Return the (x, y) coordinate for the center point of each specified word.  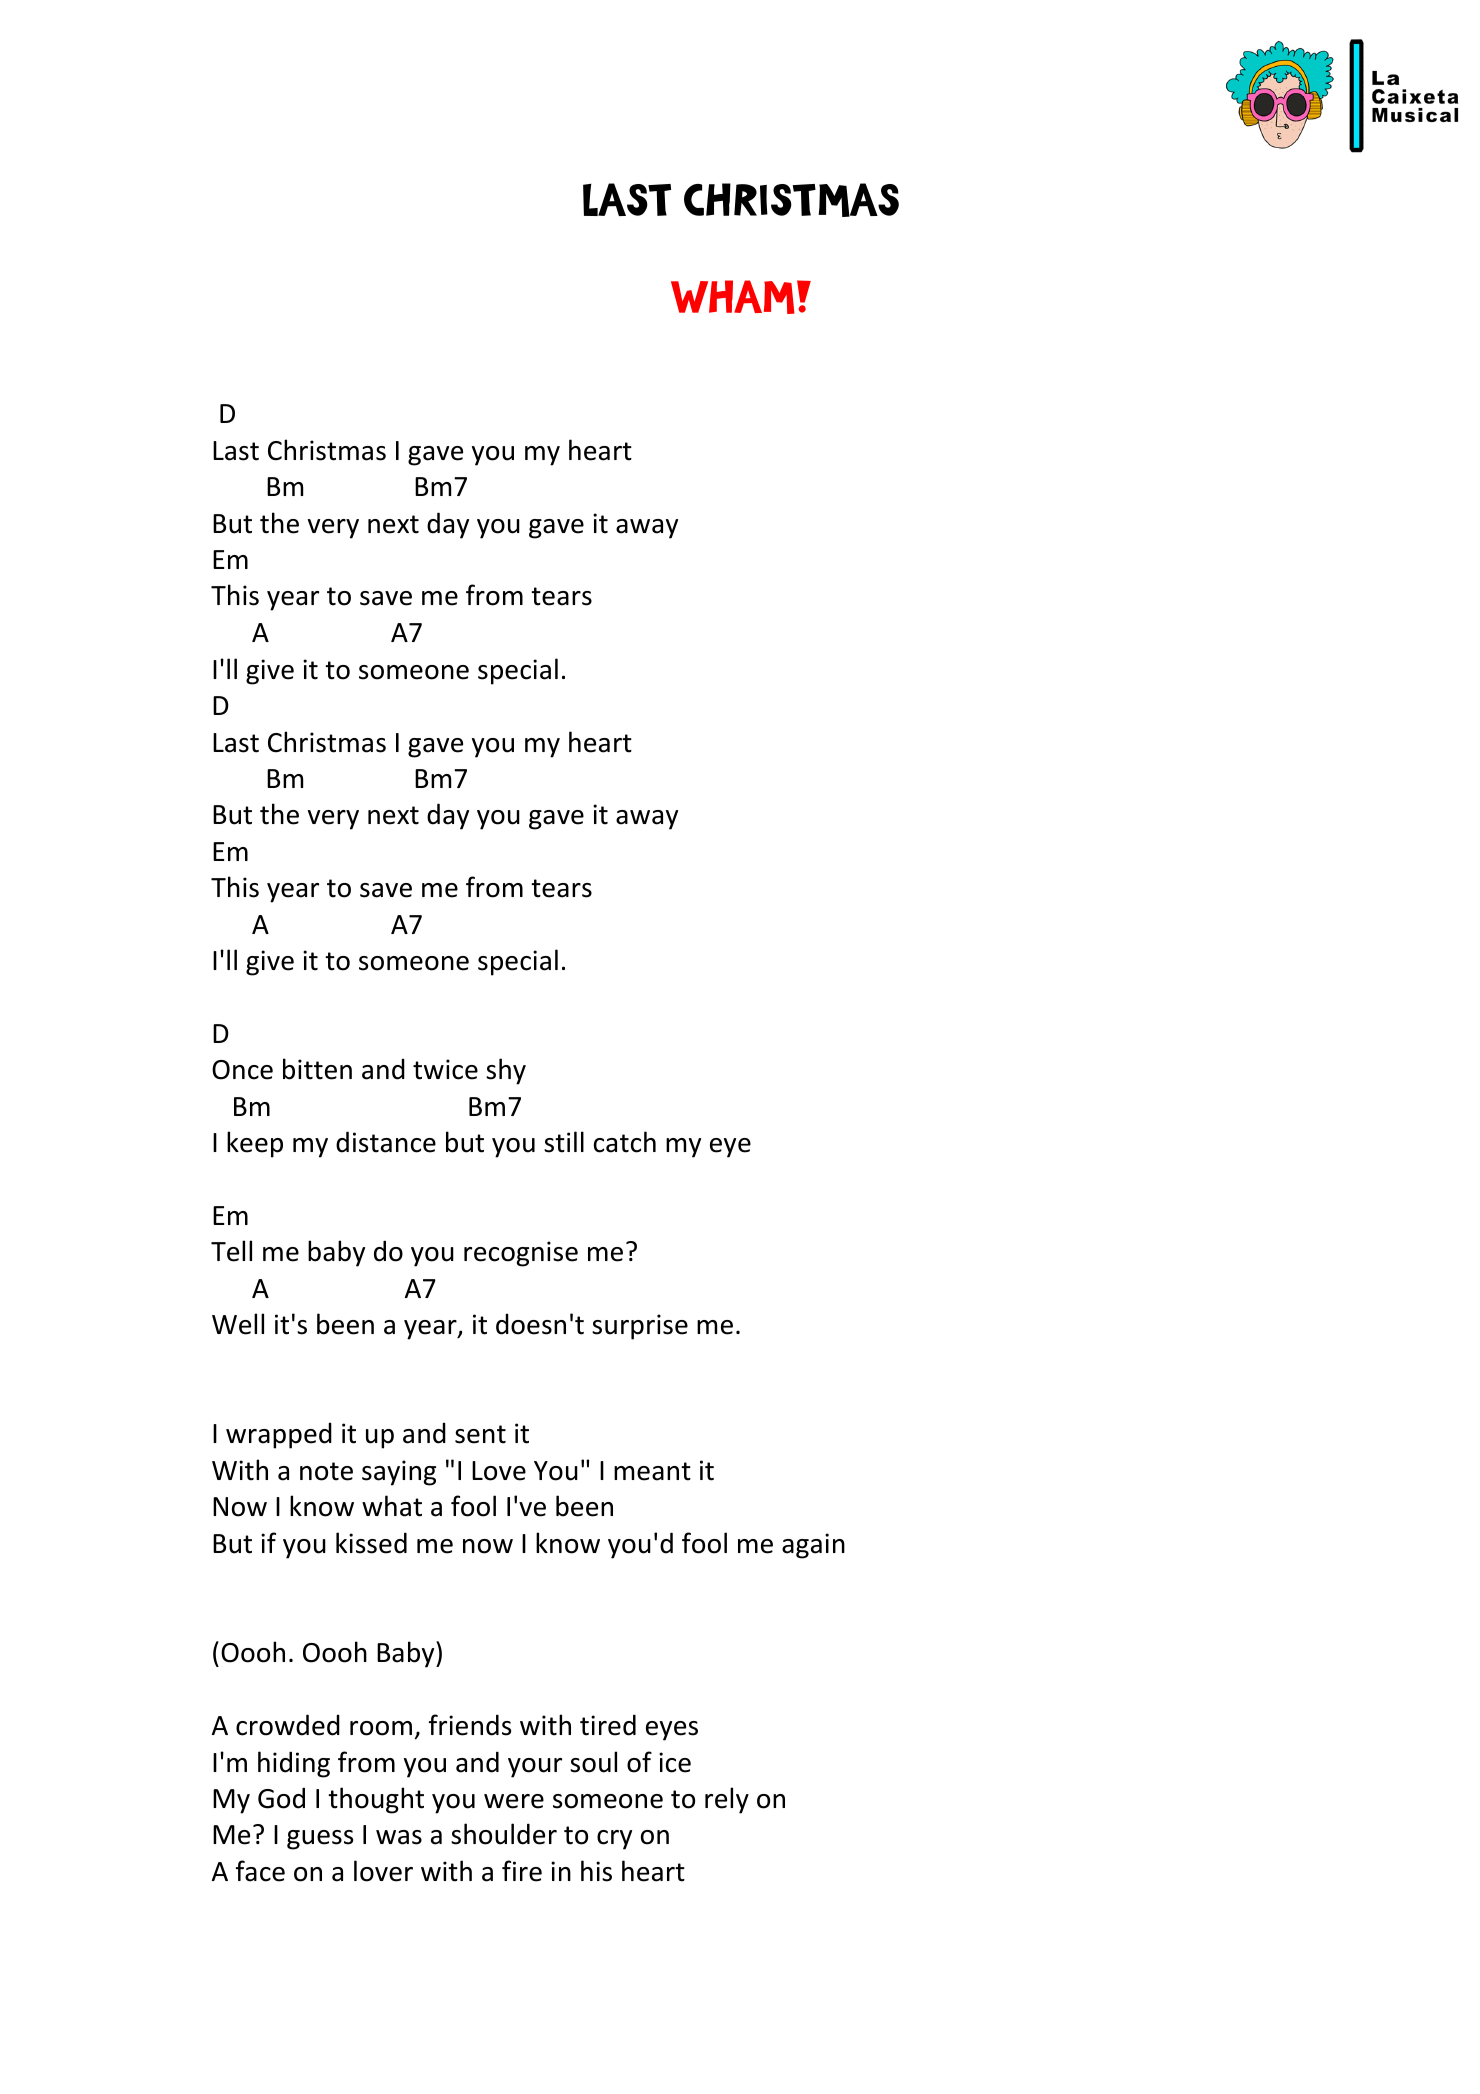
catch (625, 1142)
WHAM (733, 297)
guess (320, 1840)
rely (727, 1800)
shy (506, 1071)
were (514, 1801)
